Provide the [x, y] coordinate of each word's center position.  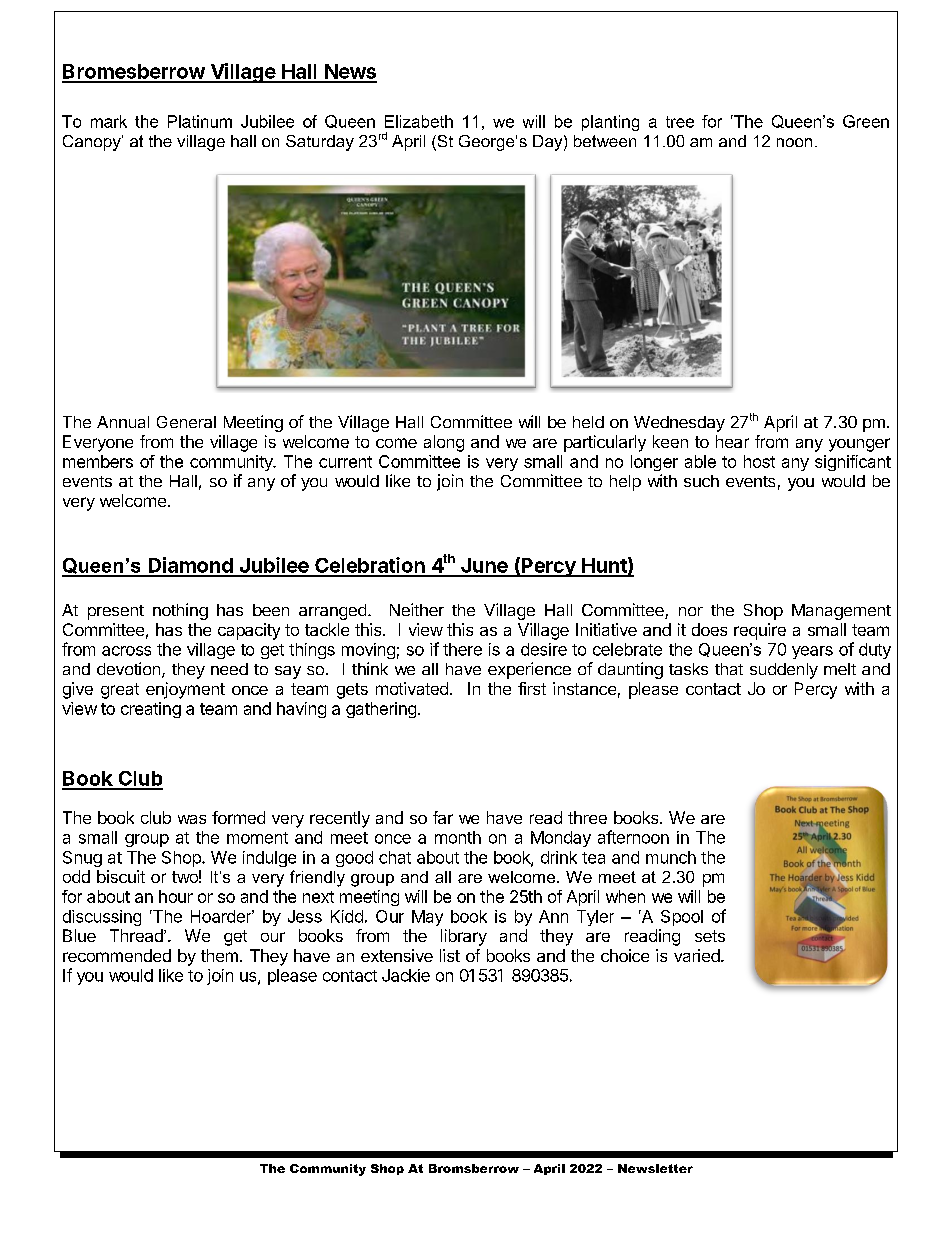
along [444, 443]
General [186, 422]
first [532, 688]
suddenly [784, 671]
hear [732, 441]
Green [866, 121]
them [219, 955]
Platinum [200, 121]
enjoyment [185, 690]
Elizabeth [419, 121]
